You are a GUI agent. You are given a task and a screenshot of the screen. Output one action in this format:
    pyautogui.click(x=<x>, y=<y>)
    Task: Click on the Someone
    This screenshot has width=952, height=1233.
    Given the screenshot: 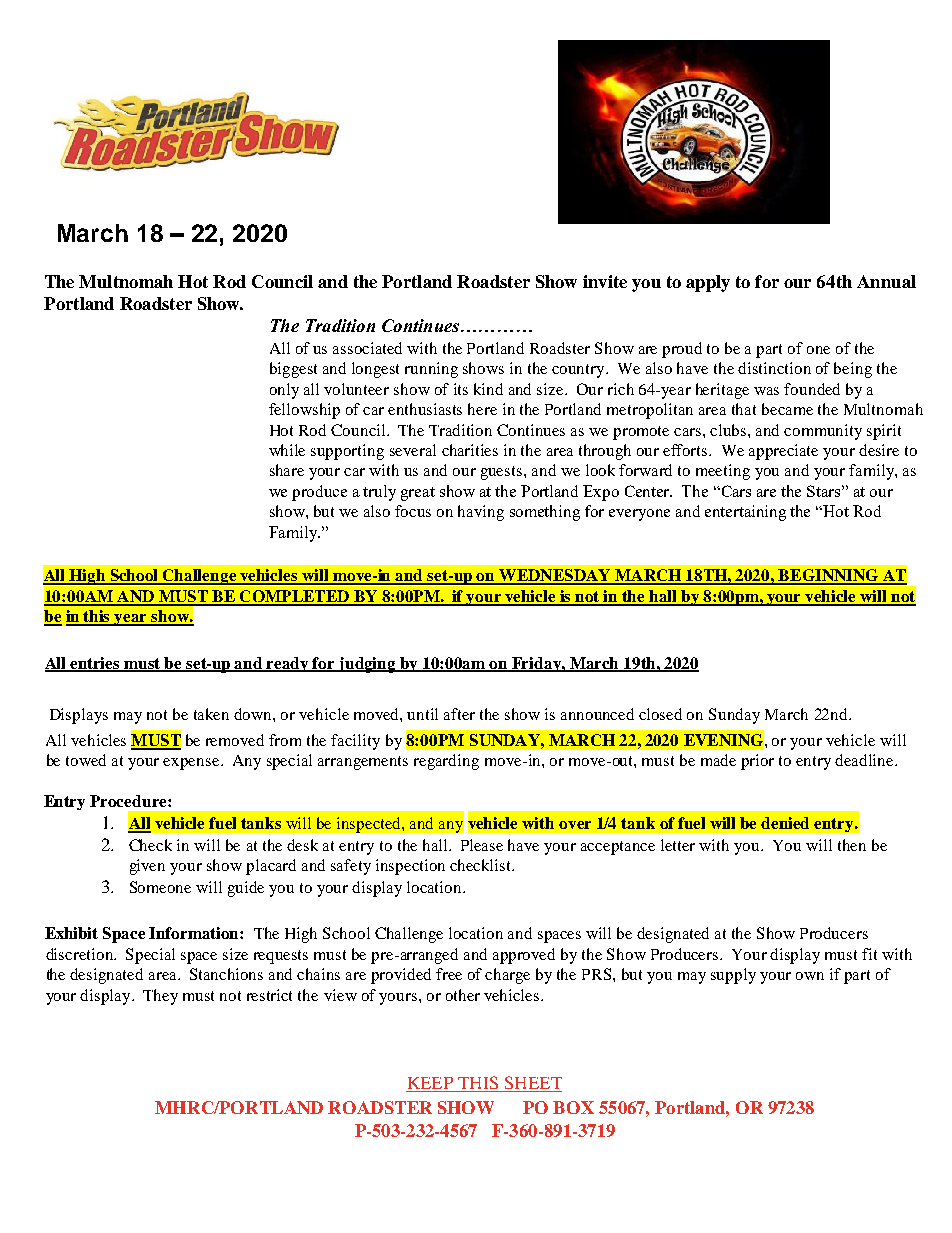 What is the action you would take?
    pyautogui.click(x=160, y=887)
